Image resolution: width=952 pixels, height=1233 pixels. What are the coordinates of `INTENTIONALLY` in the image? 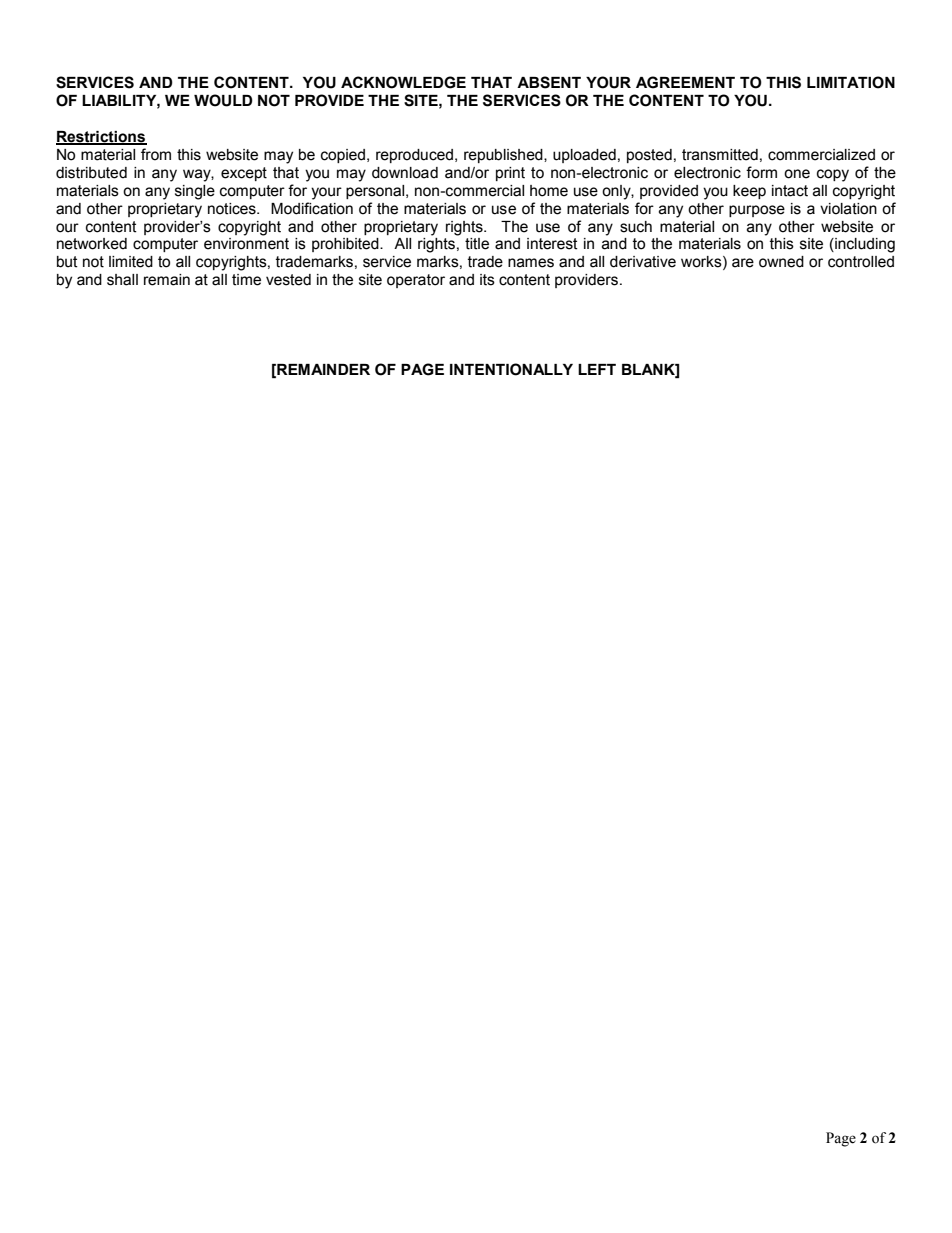 It's located at (511, 369).
